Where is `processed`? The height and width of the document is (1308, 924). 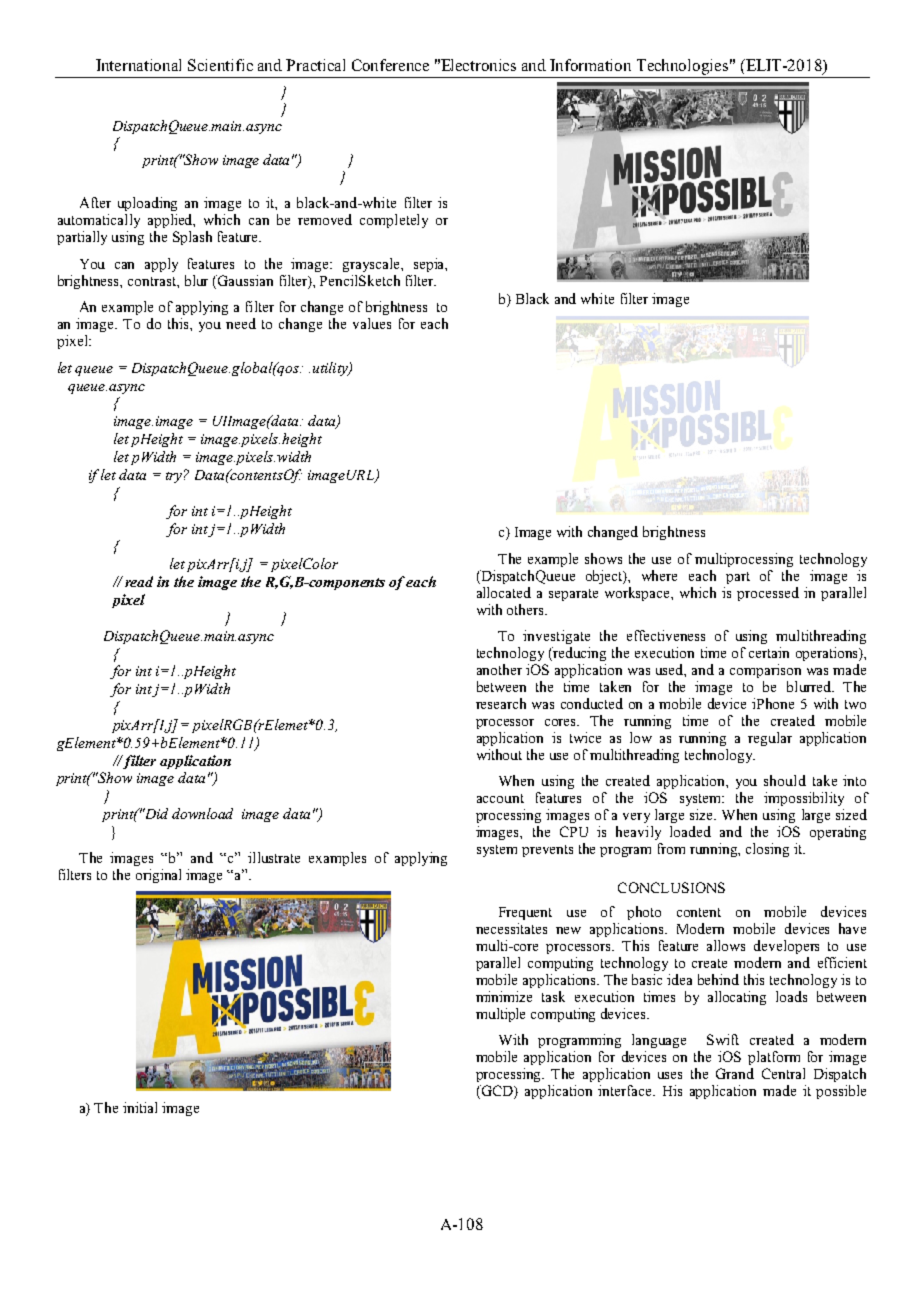 processed is located at coordinates (768, 594).
